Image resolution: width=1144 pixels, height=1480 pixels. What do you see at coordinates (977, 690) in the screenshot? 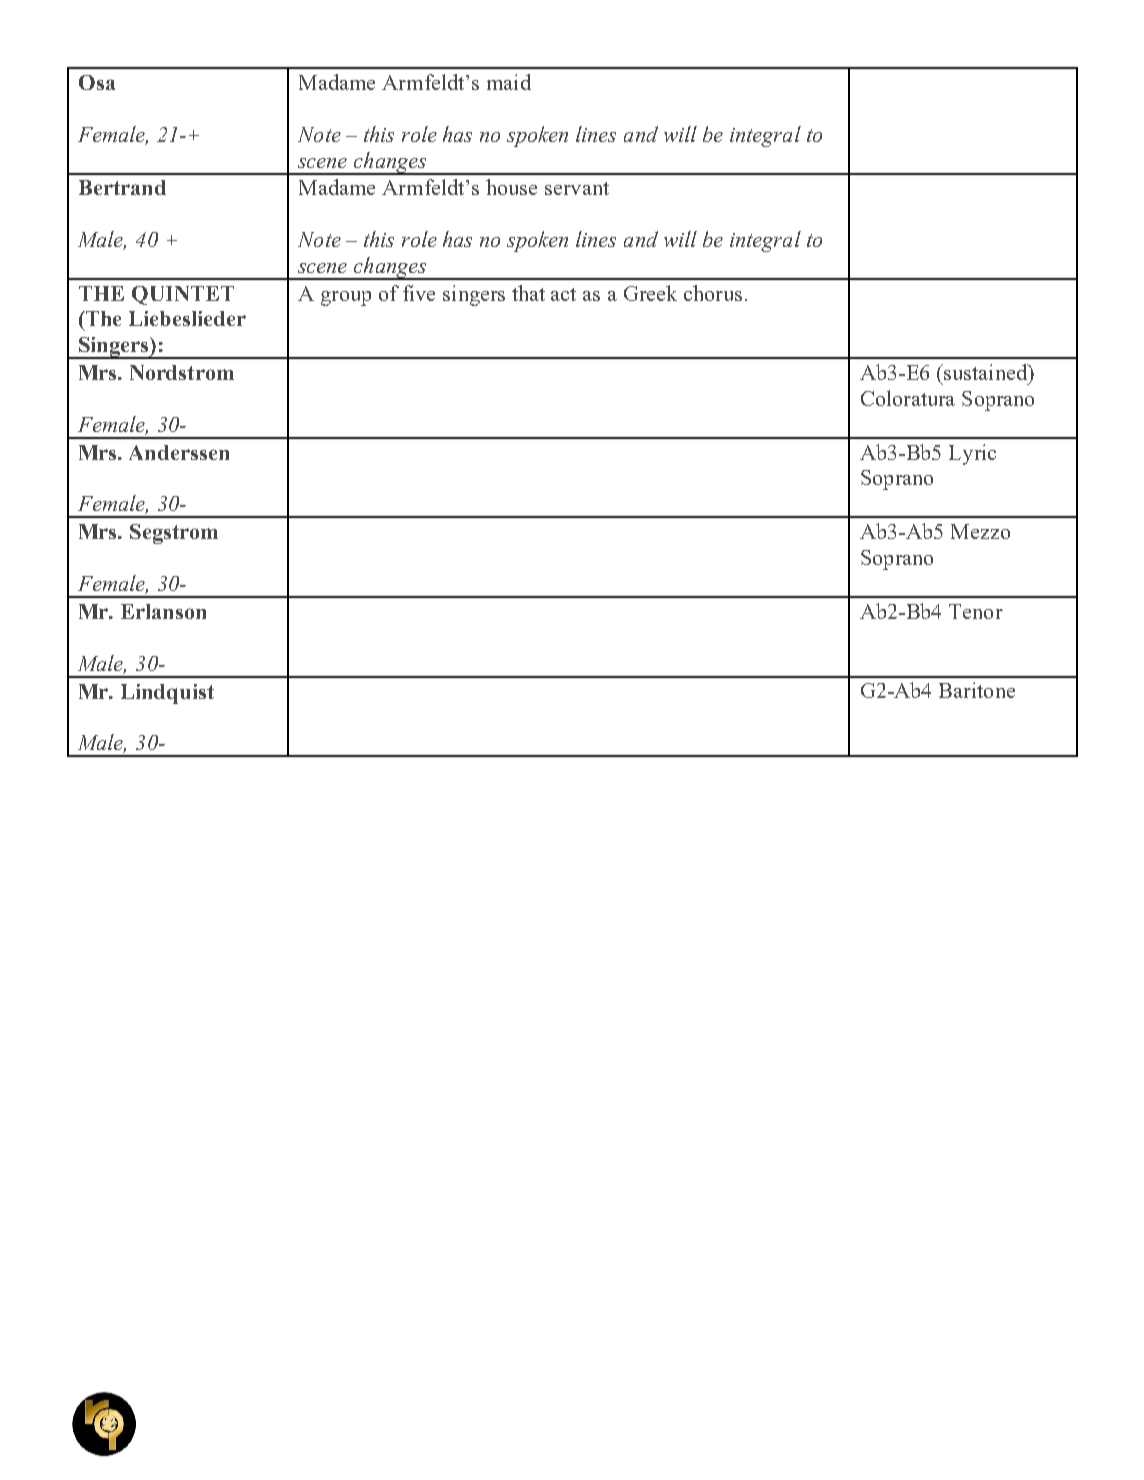
I see `Baritone` at bounding box center [977, 690].
